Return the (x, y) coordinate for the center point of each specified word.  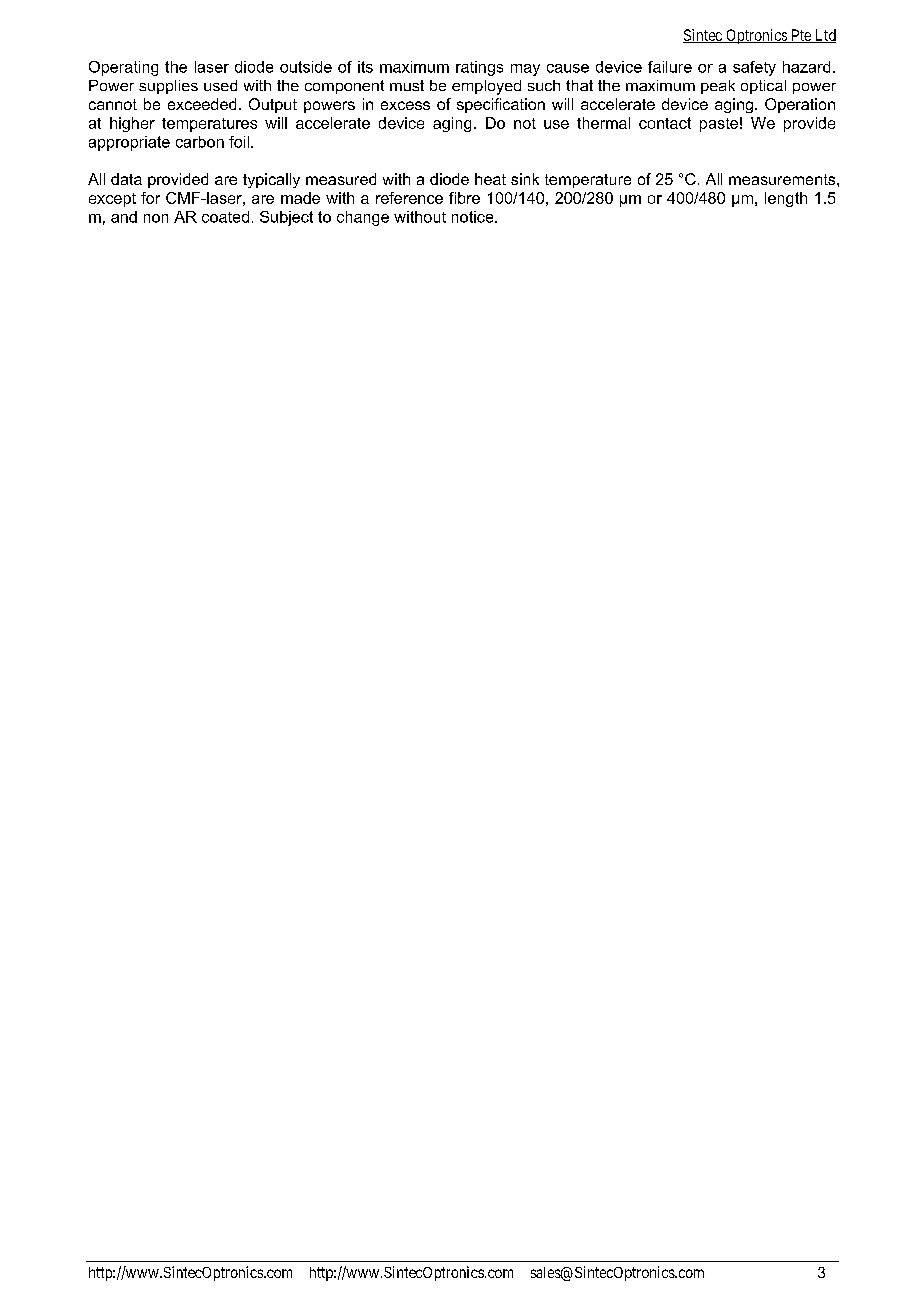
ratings (479, 68)
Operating (123, 68)
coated (225, 217)
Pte (801, 36)
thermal (603, 123)
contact (665, 123)
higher (132, 124)
